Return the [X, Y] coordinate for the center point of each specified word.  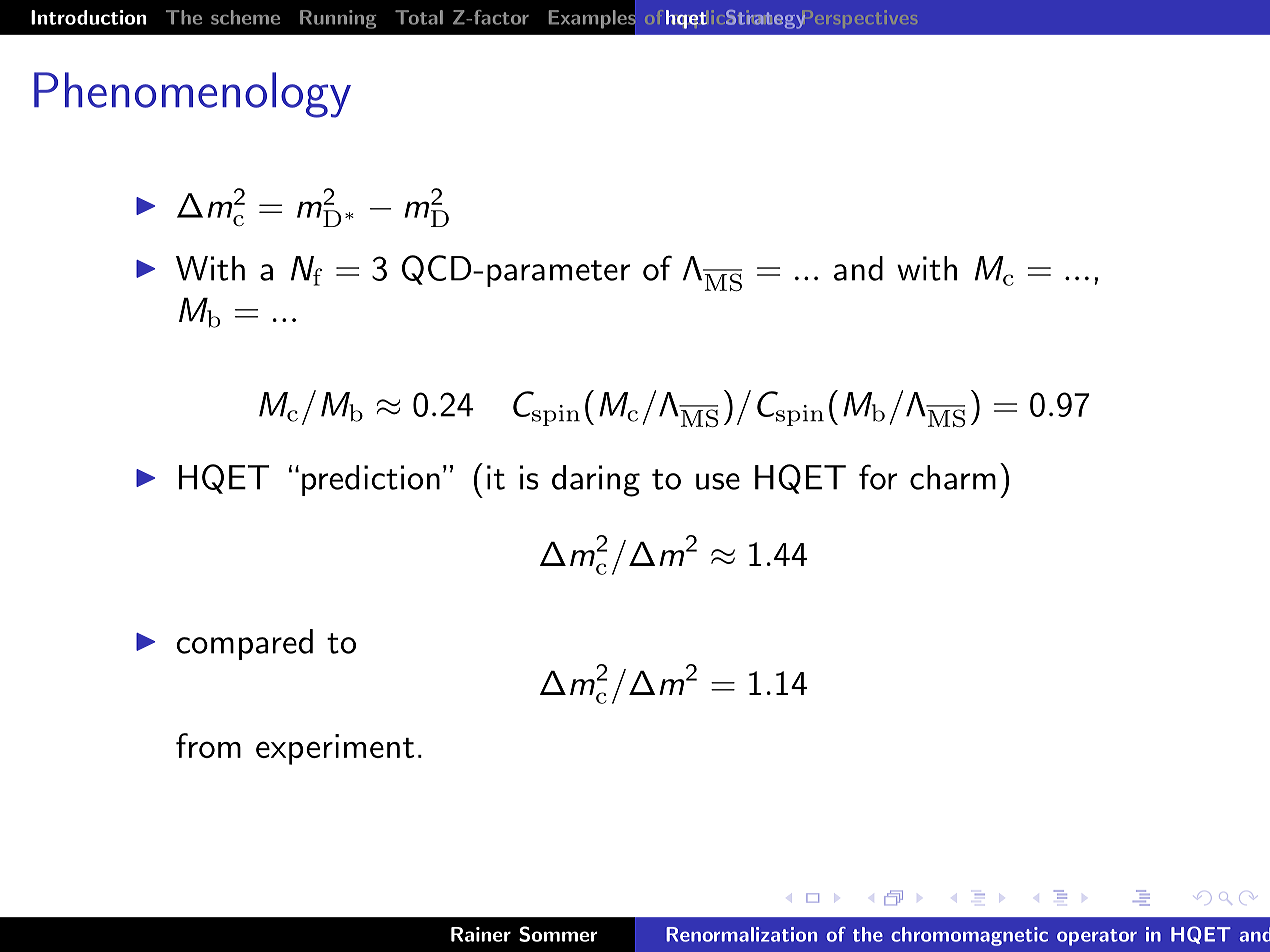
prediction [371, 480]
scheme [245, 17]
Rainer [481, 934]
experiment [335, 749]
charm [953, 477]
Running [338, 19]
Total [419, 17]
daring [596, 481]
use [718, 481]
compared [244, 644]
